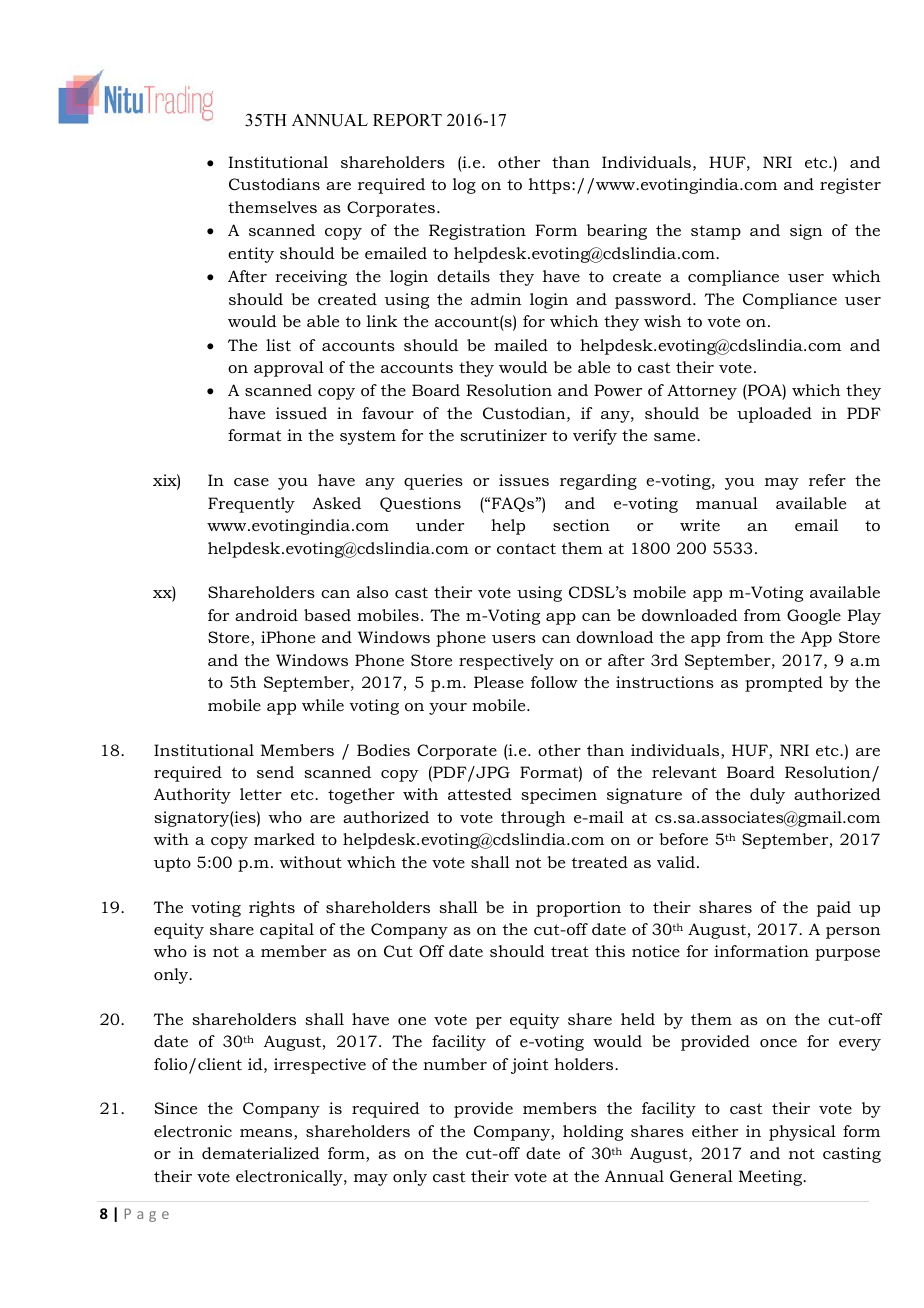 The image size is (924, 1308). I want to click on entity, so click(251, 255).
